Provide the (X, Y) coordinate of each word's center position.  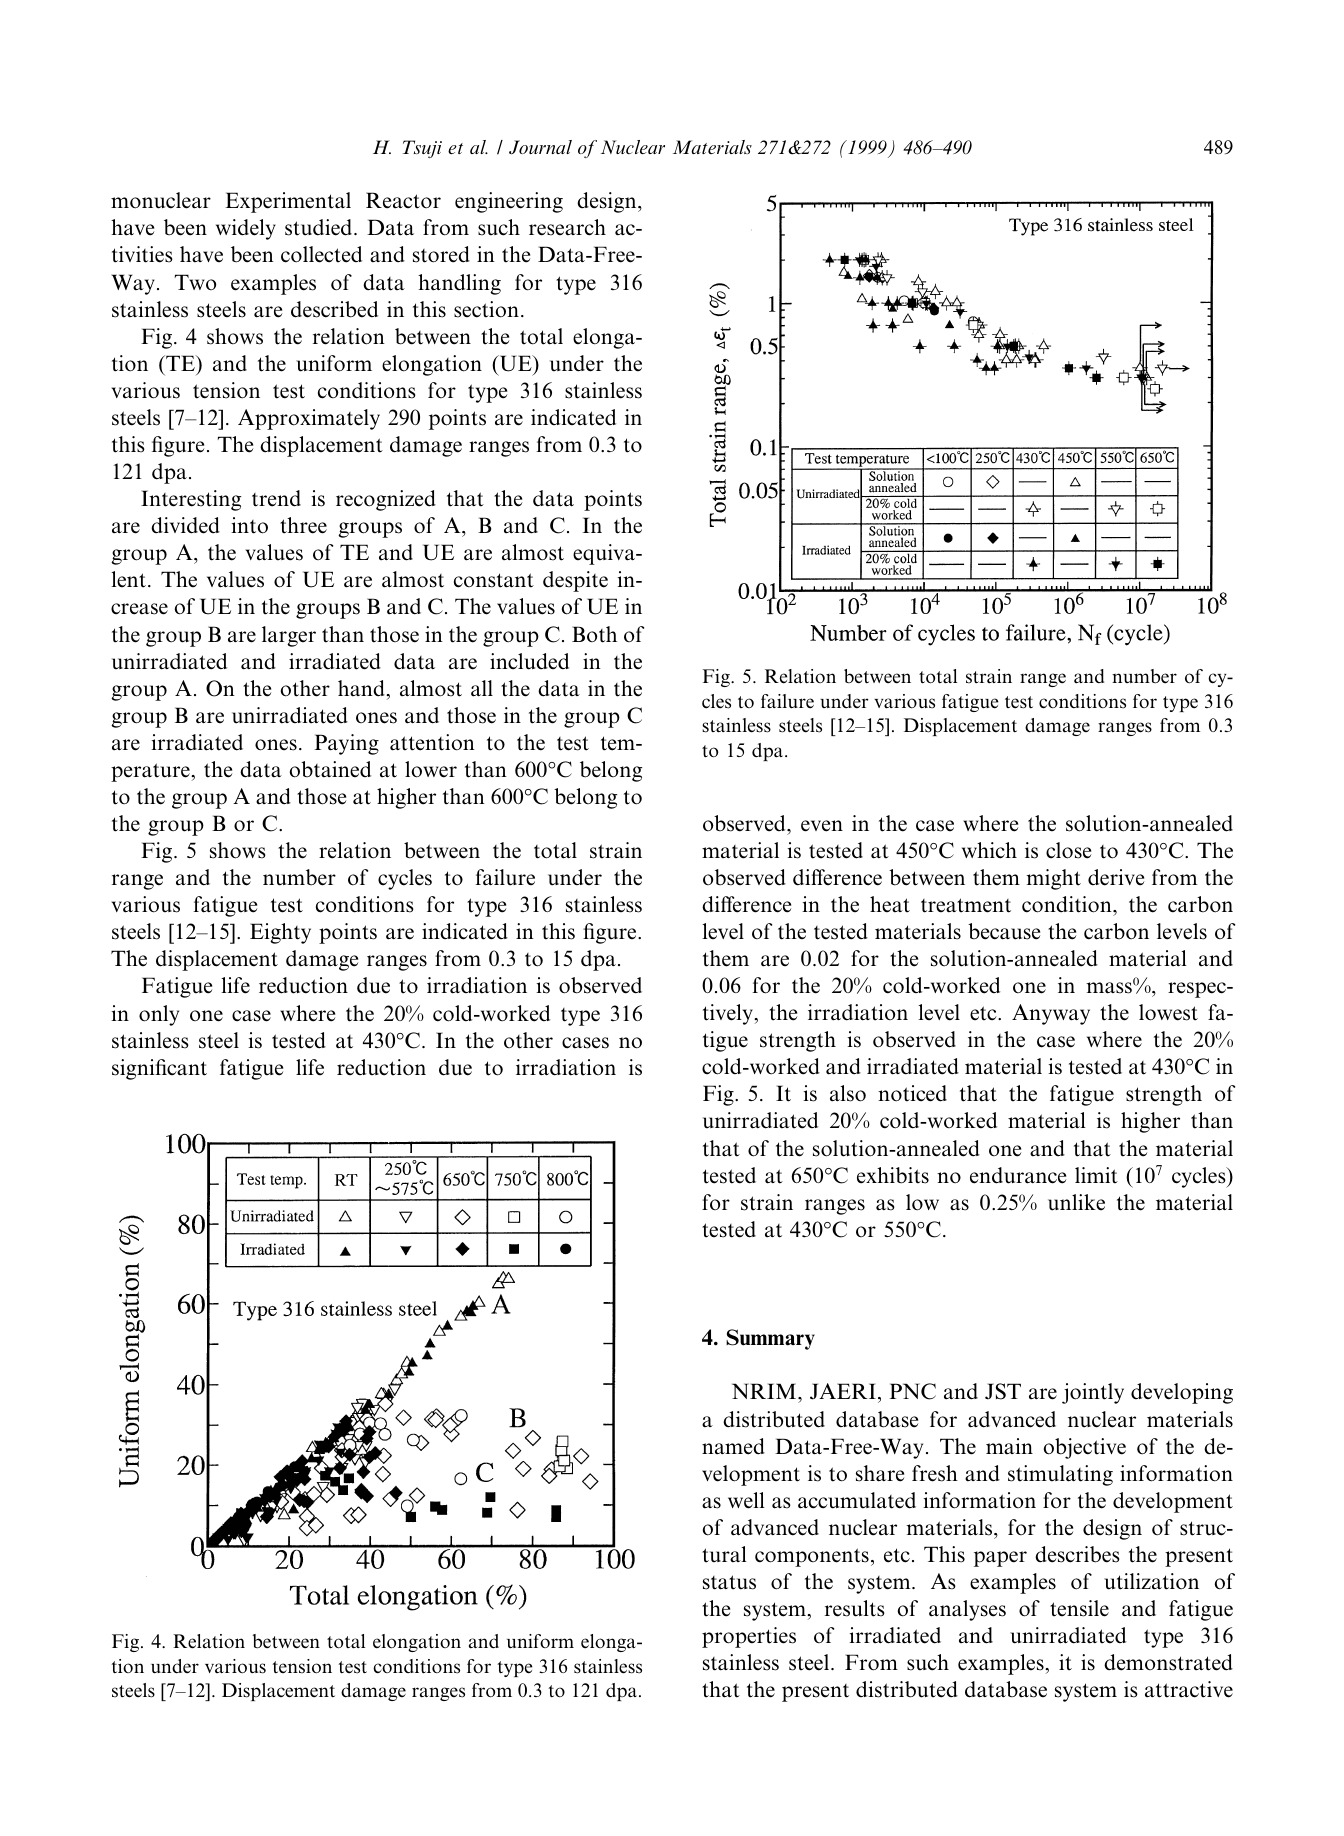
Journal (540, 147)
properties (749, 1637)
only (159, 1015)
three (303, 525)
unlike (1076, 1202)
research (567, 227)
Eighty (280, 933)
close (1068, 850)
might (1053, 879)
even (822, 826)
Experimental (288, 202)
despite (575, 581)
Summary (770, 1339)
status (729, 1582)
